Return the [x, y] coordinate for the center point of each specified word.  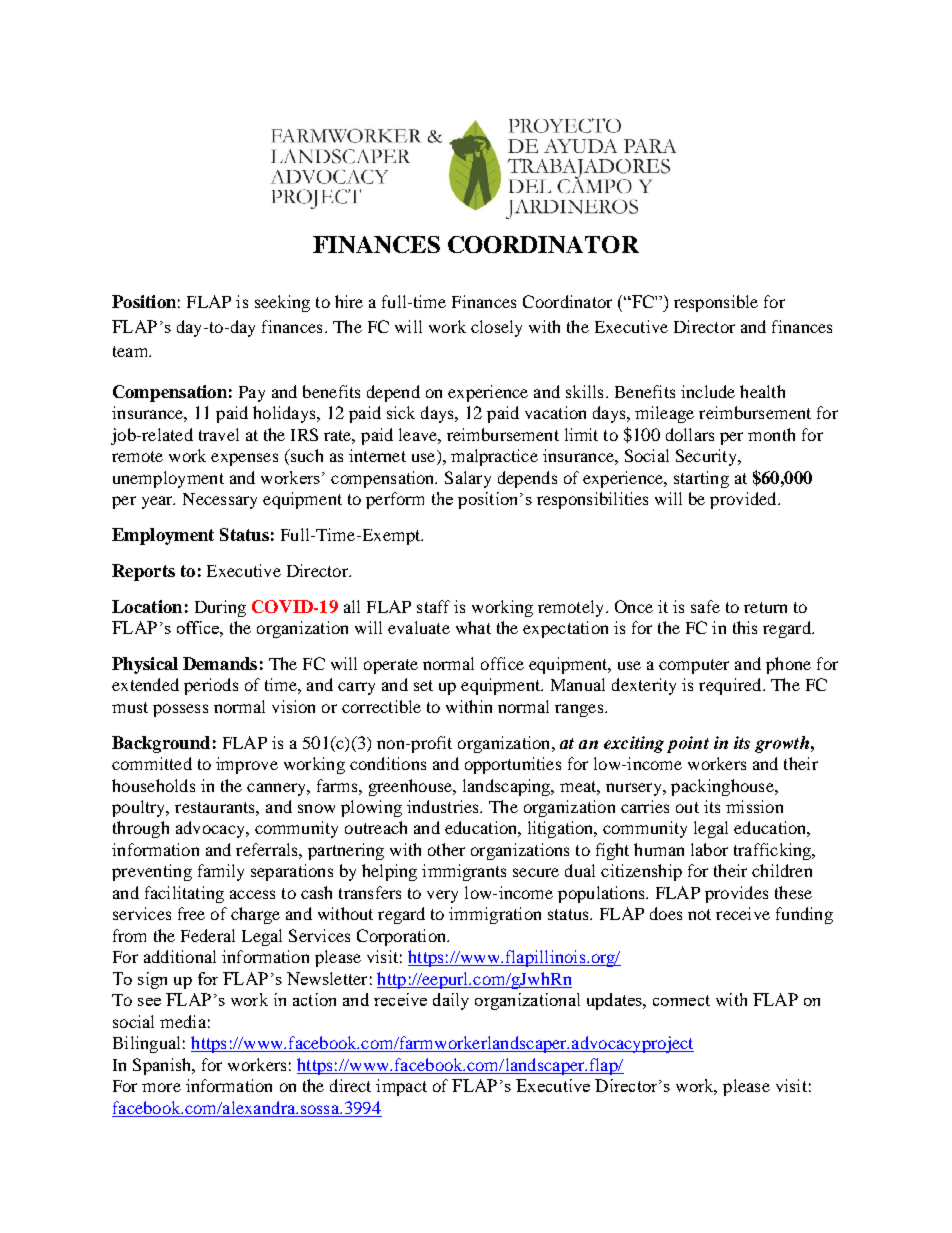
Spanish [163, 1066]
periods [211, 686]
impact [401, 1087]
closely [496, 328]
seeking [282, 303]
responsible [716, 303]
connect [681, 1000]
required [731, 686]
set [423, 685]
